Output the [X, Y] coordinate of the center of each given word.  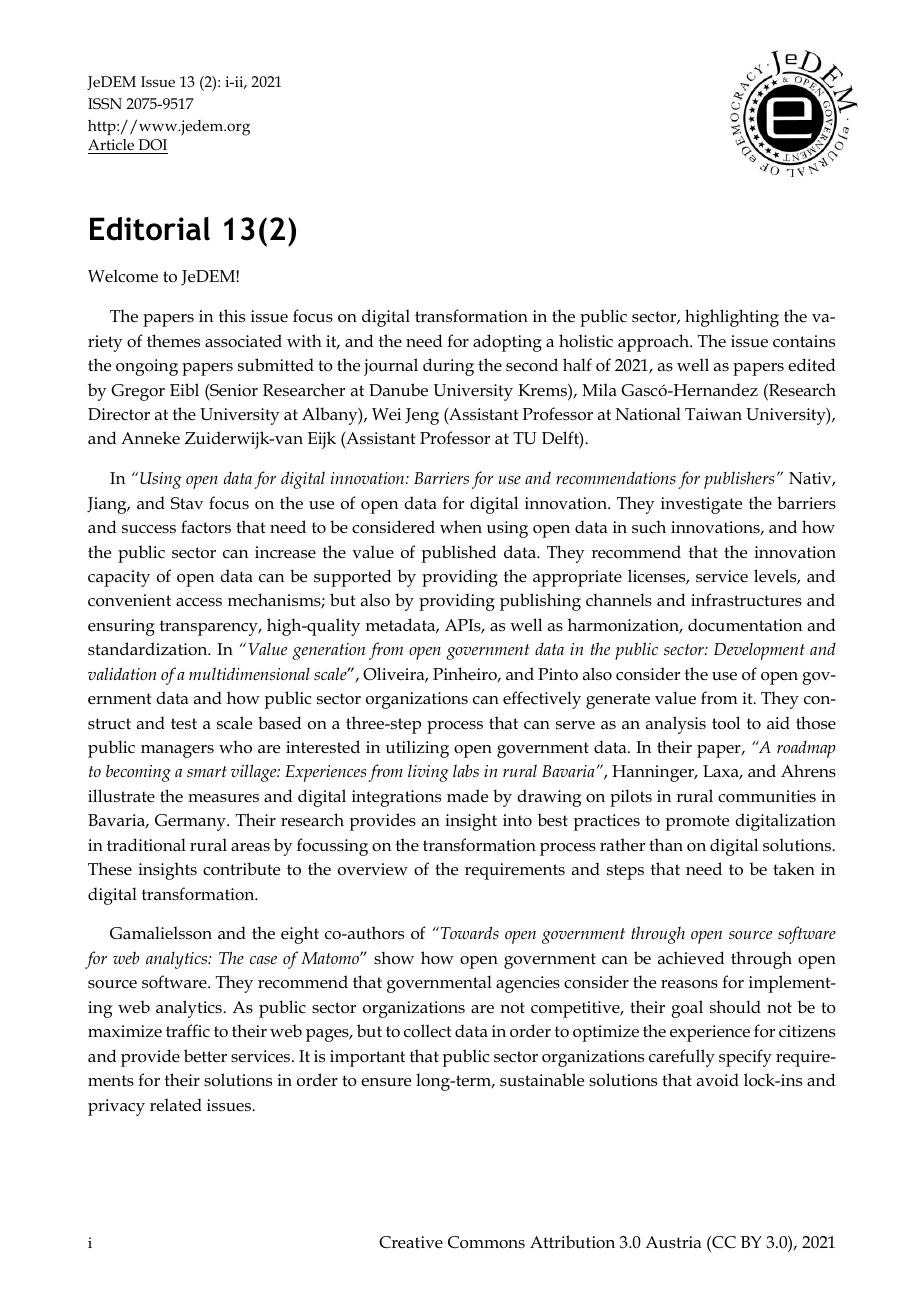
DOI [152, 144]
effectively [542, 700]
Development [759, 651]
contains [804, 341]
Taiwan [713, 414]
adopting [507, 343]
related [176, 1105]
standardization [149, 649]
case [263, 960]
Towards [468, 932]
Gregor [138, 392]
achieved [691, 958]
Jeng [422, 416]
